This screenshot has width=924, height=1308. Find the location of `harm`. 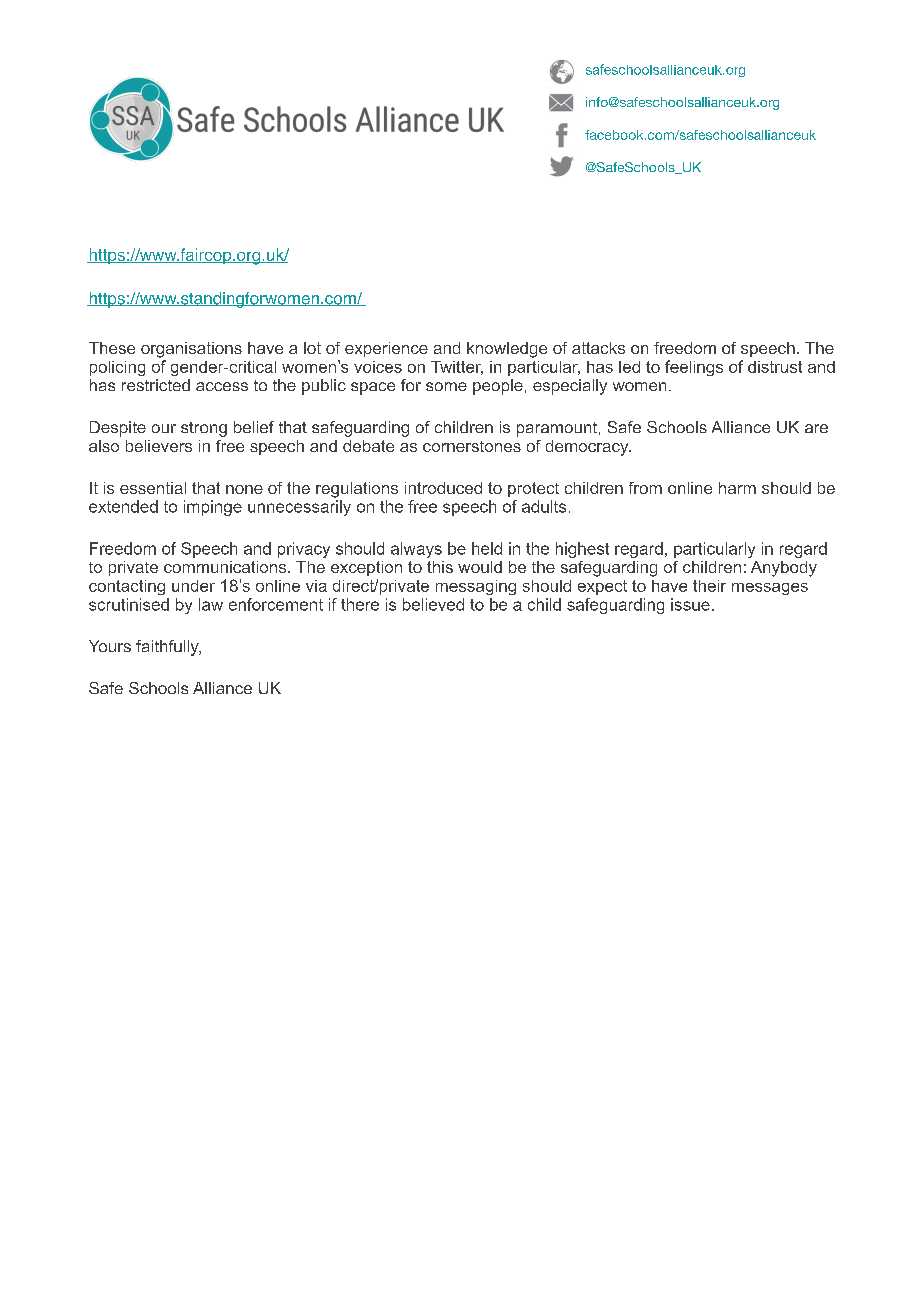

harm is located at coordinates (737, 488).
